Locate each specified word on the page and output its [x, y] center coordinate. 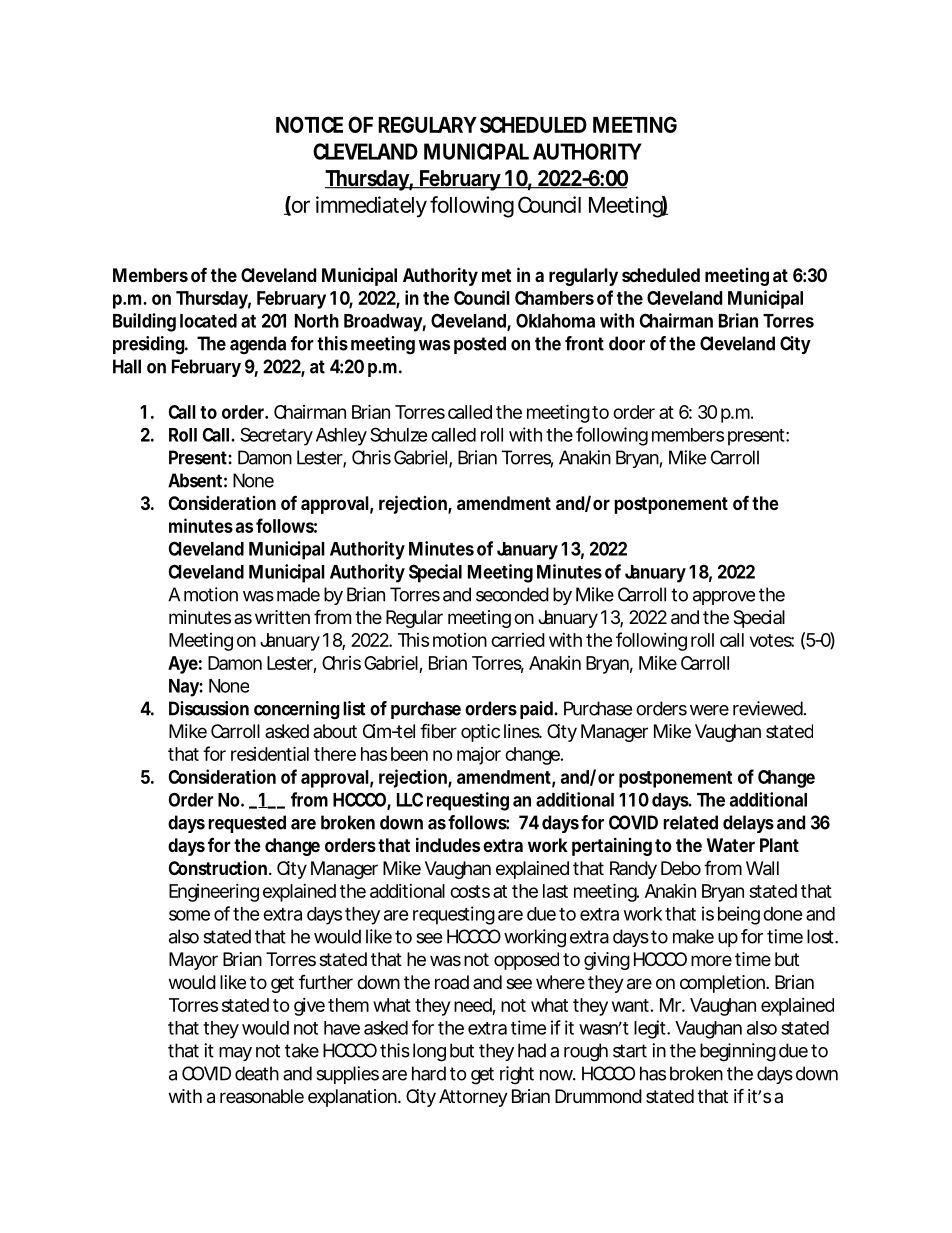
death [257, 1073]
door [627, 343]
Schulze [399, 434]
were [709, 710]
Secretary [276, 436]
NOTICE [309, 124]
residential [270, 753]
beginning [738, 1052]
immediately [371, 207]
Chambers [554, 298]
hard [429, 1073]
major [479, 756]
